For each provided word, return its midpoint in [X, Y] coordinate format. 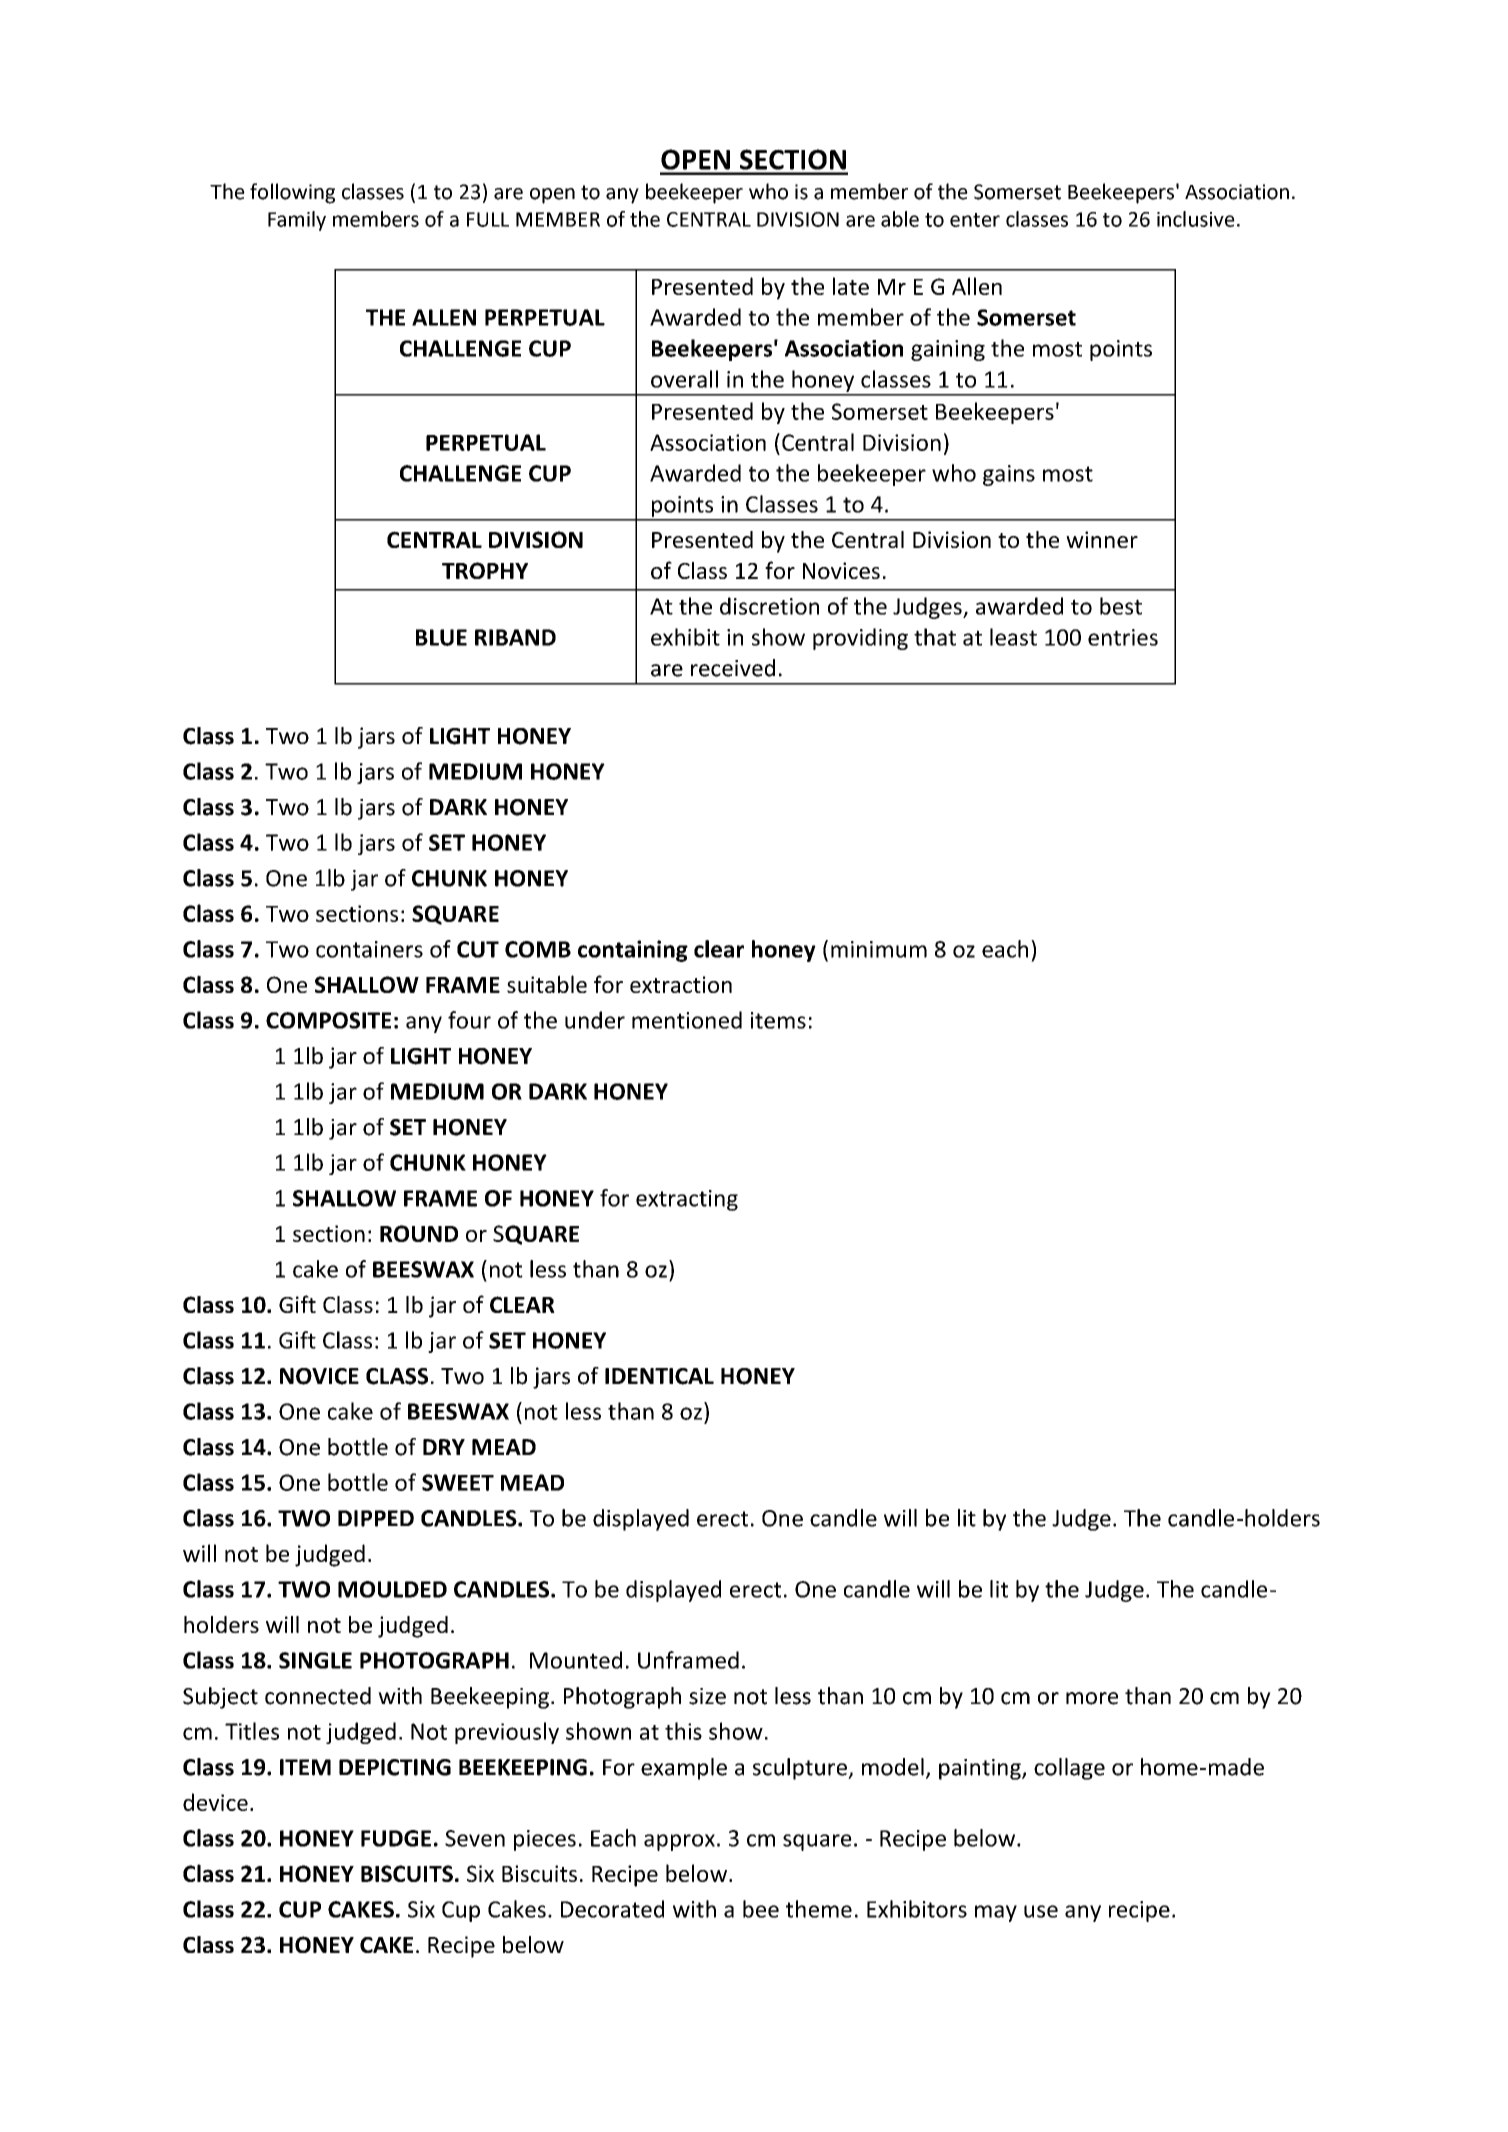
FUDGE [396, 1838]
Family [297, 221]
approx [679, 1842]
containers [369, 949]
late [851, 286]
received [733, 668]
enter [975, 220]
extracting [687, 1200]
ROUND [419, 1233]
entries [1123, 637]
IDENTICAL [659, 1376]
